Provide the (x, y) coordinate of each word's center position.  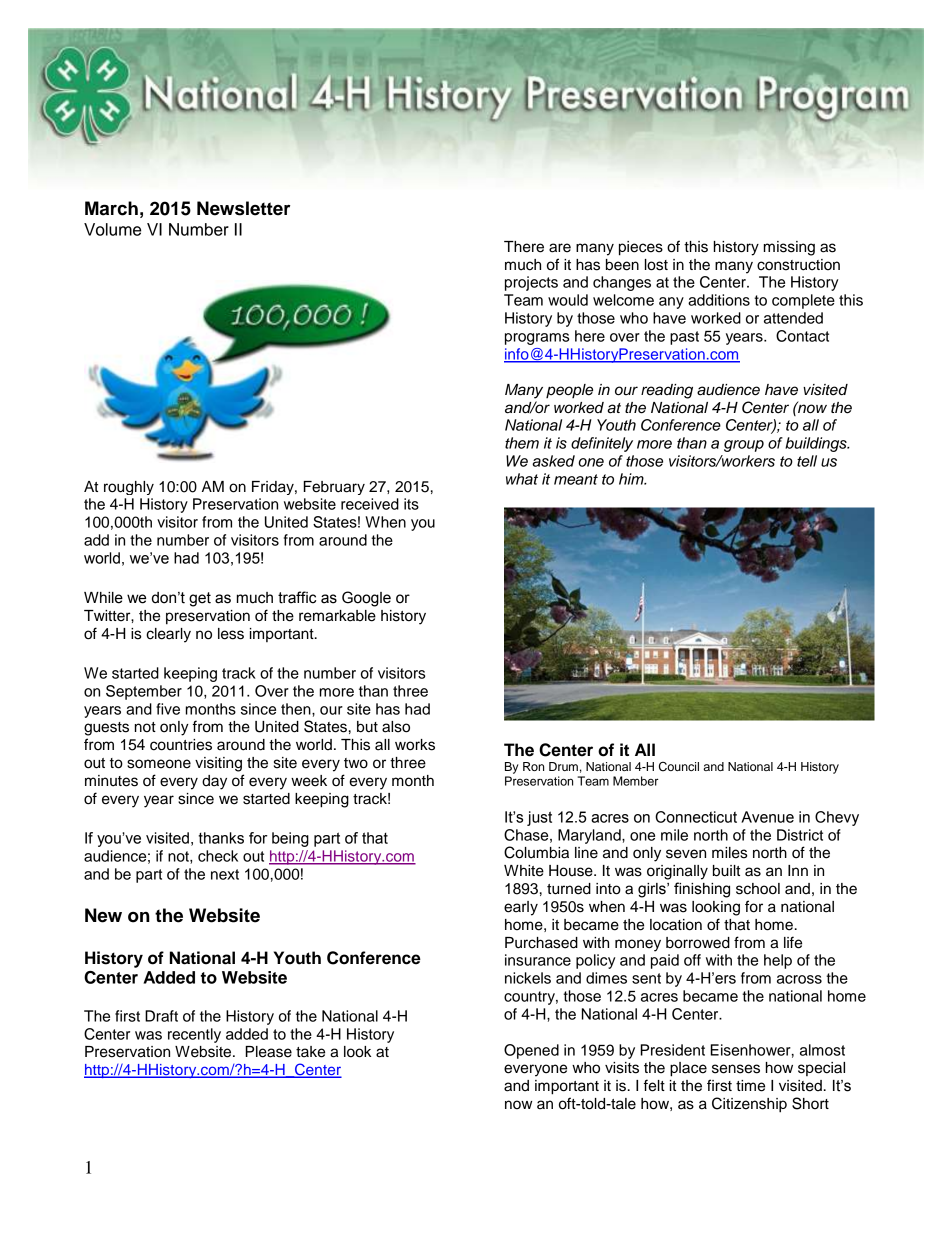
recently (194, 1035)
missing (789, 248)
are (560, 248)
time (750, 1086)
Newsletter (243, 208)
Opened (531, 1051)
